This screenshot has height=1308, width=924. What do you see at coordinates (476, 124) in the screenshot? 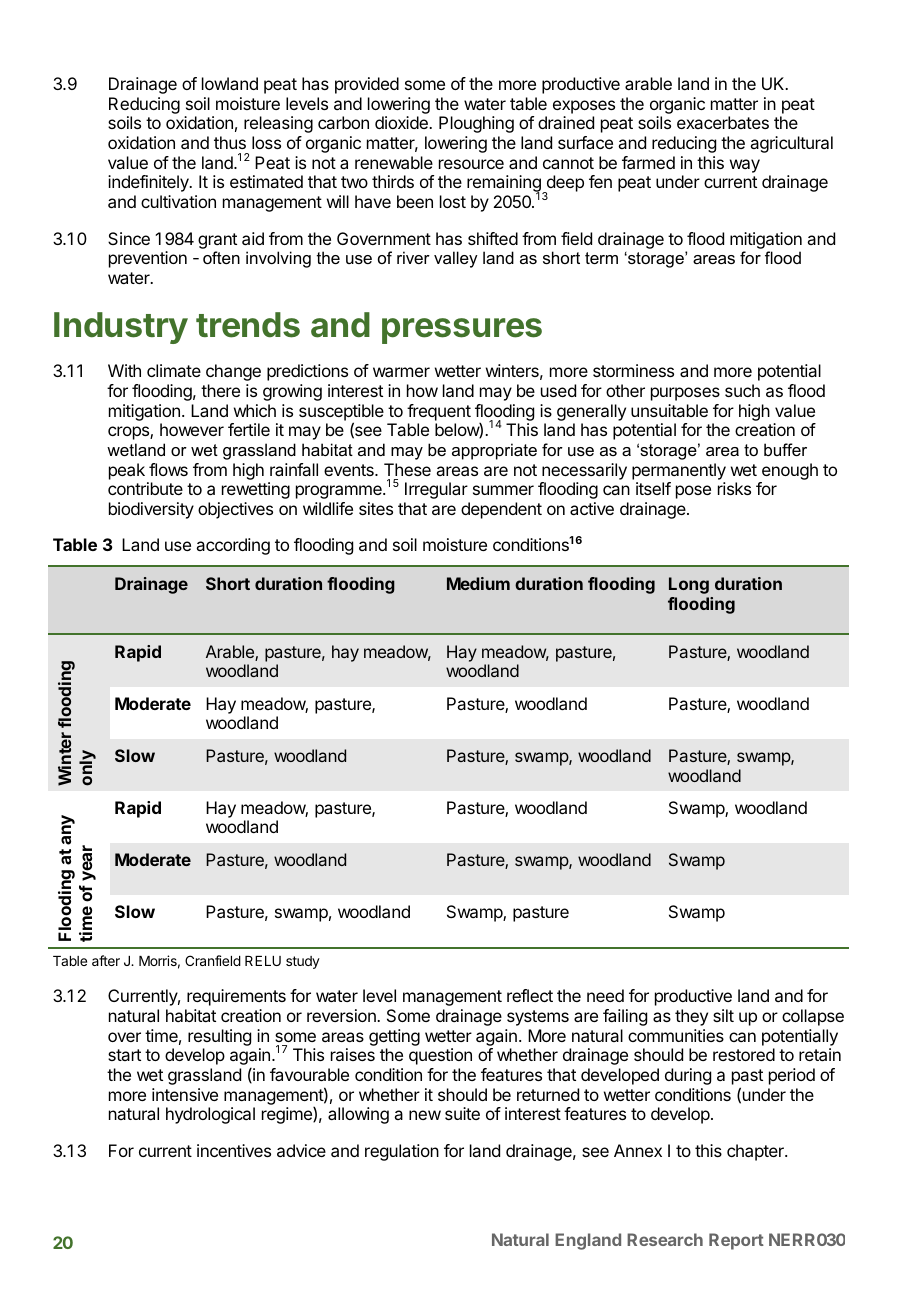
I see `Ploughing` at bounding box center [476, 124].
